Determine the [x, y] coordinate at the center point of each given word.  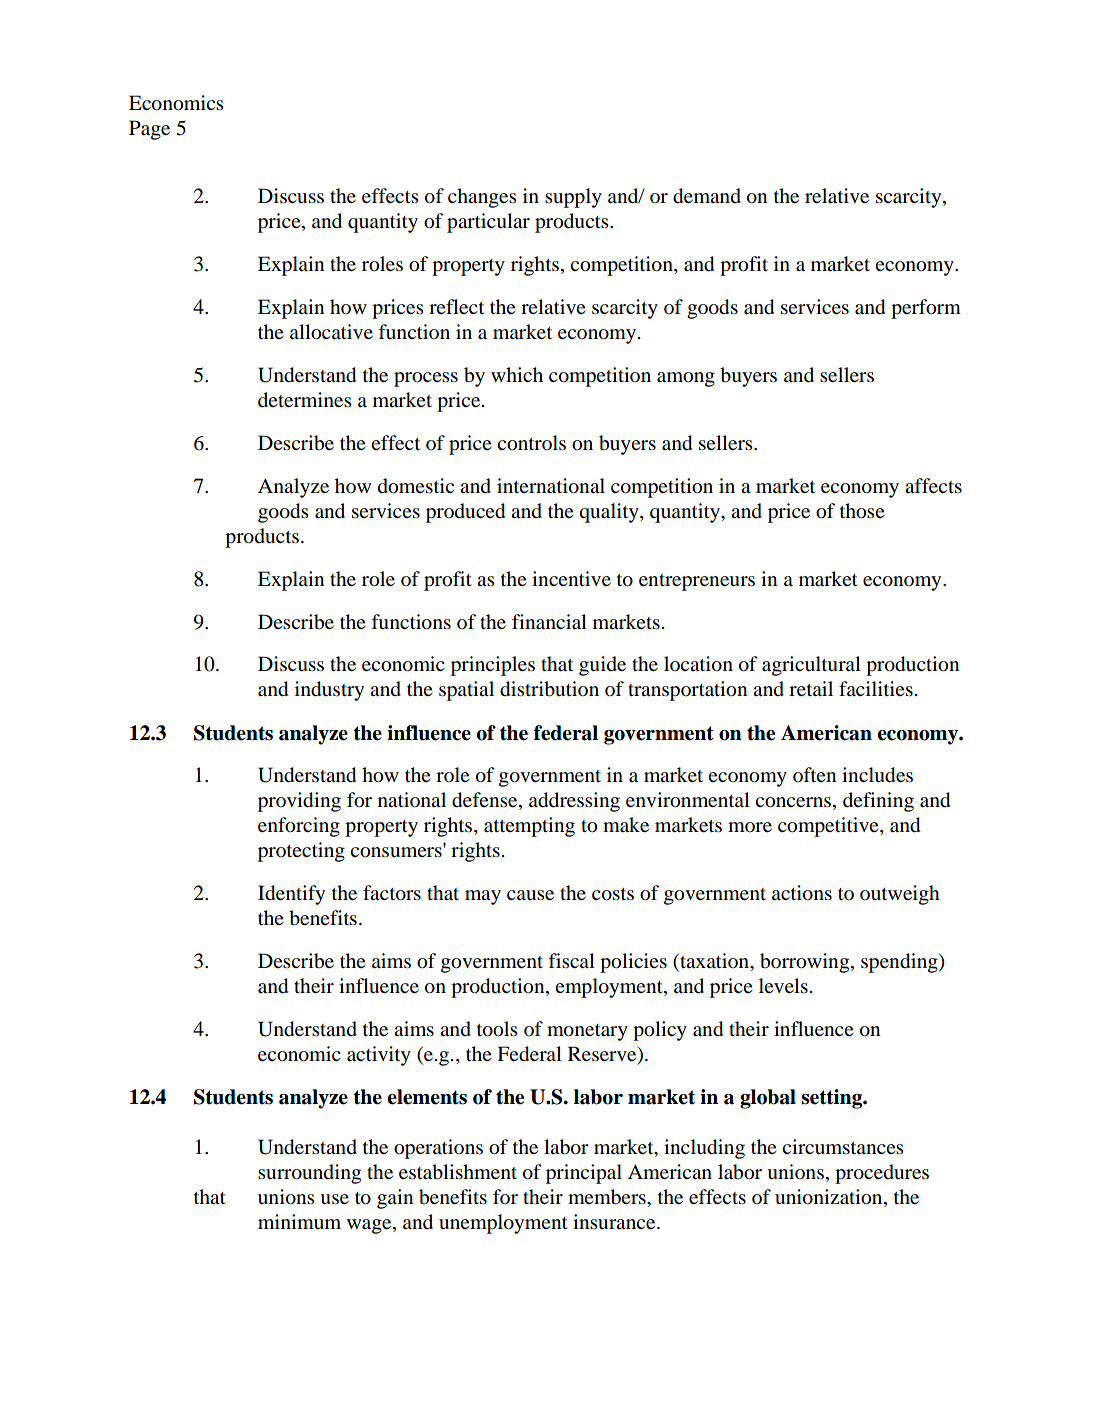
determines [305, 400]
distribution [549, 689]
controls [531, 443]
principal [584, 1174]
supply [573, 198]
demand [707, 196]
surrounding [309, 1174]
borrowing [806, 963]
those [862, 511]
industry [329, 691]
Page [149, 130]
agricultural [811, 666]
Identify [291, 895]
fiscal [571, 960]
